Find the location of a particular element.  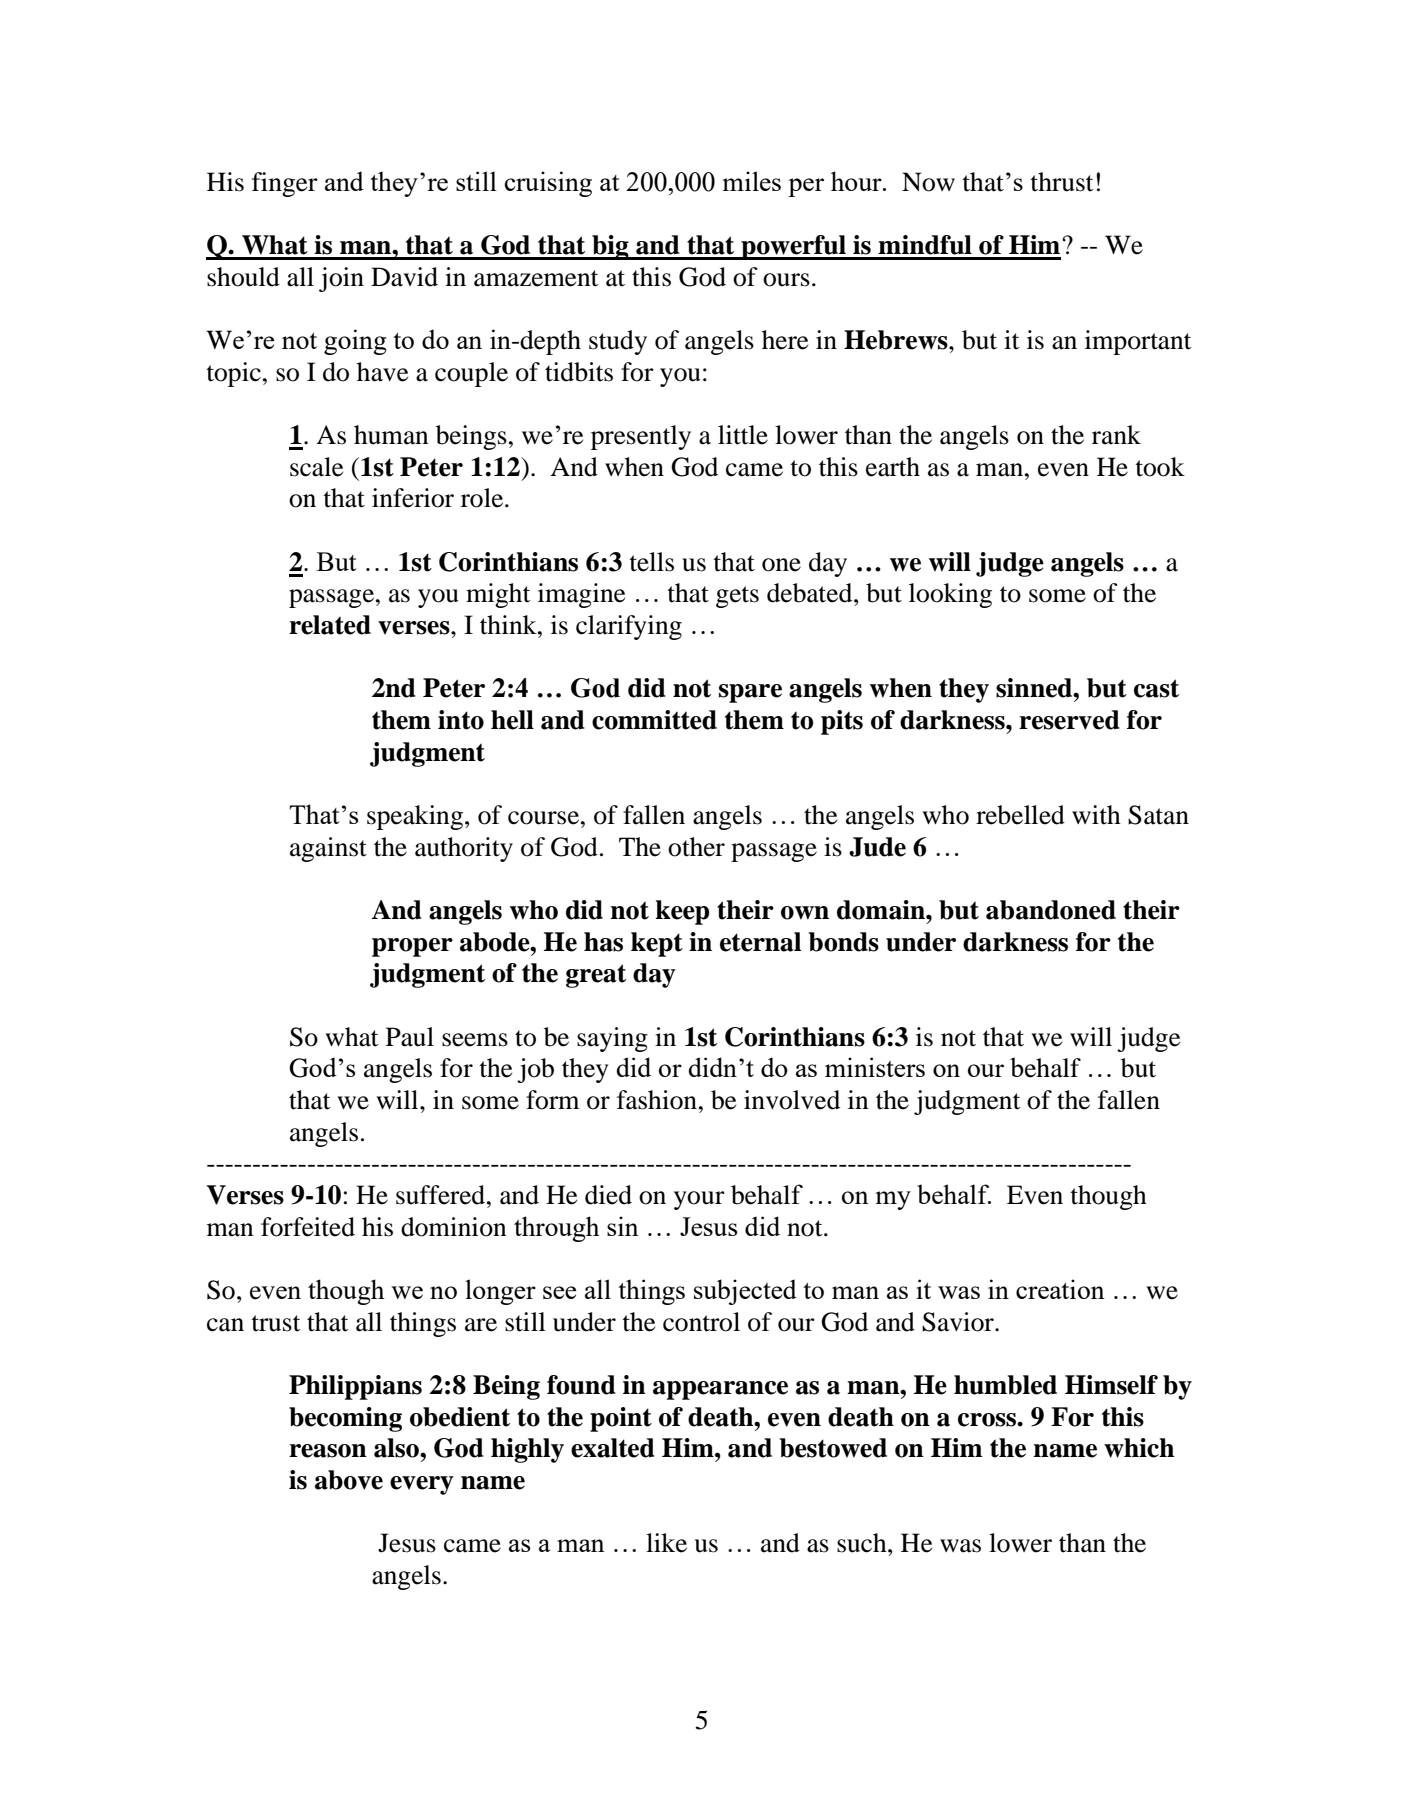

thrust is located at coordinates (1062, 182).
